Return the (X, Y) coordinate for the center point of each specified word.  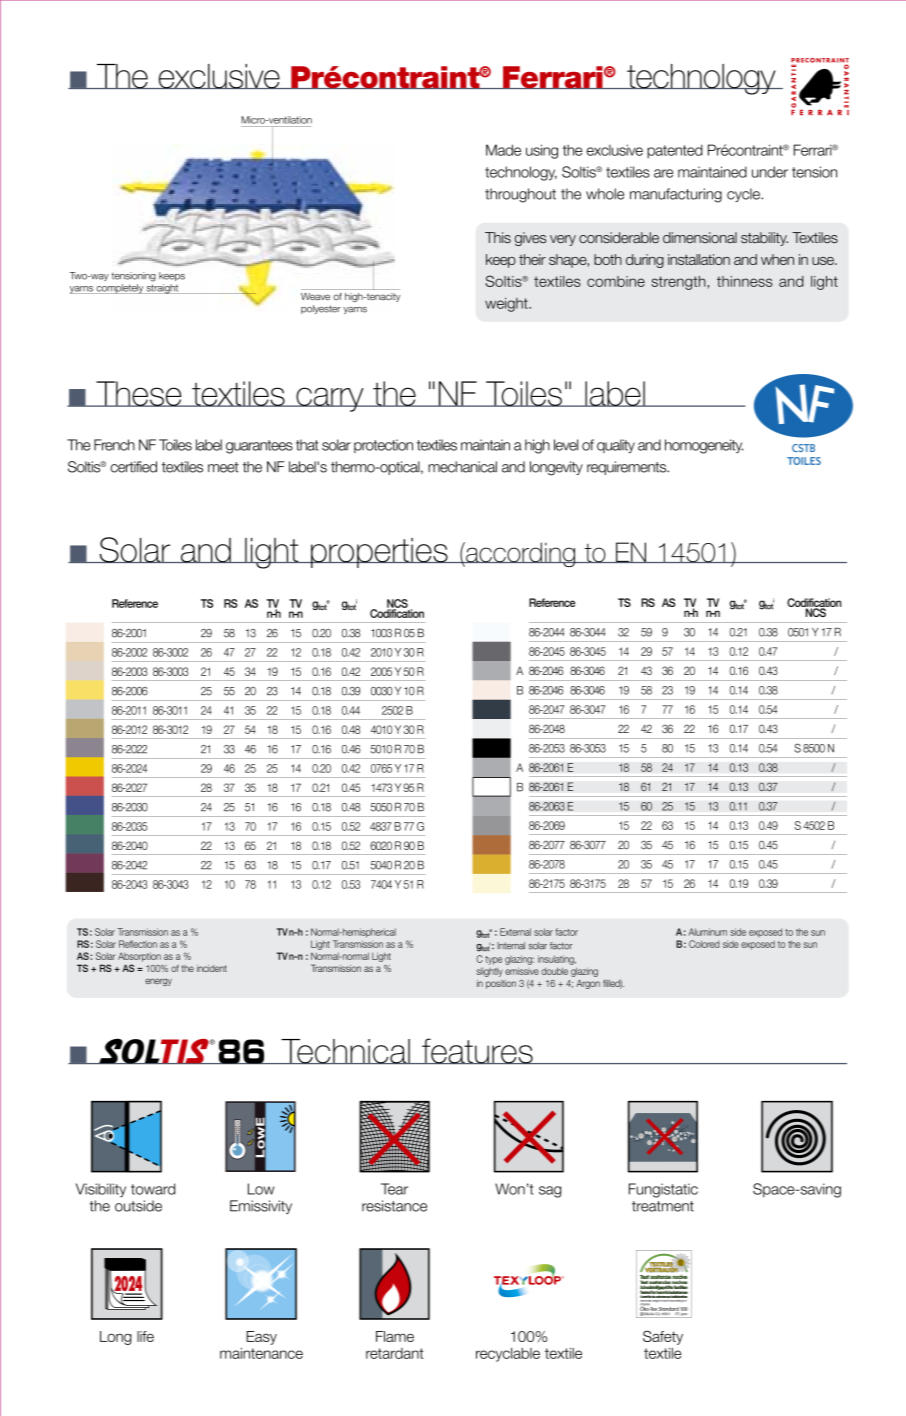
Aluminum (708, 932)
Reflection (138, 944)
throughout (520, 195)
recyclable (508, 1355)
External (515, 932)
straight (163, 289)
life (145, 1336)
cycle (744, 195)
